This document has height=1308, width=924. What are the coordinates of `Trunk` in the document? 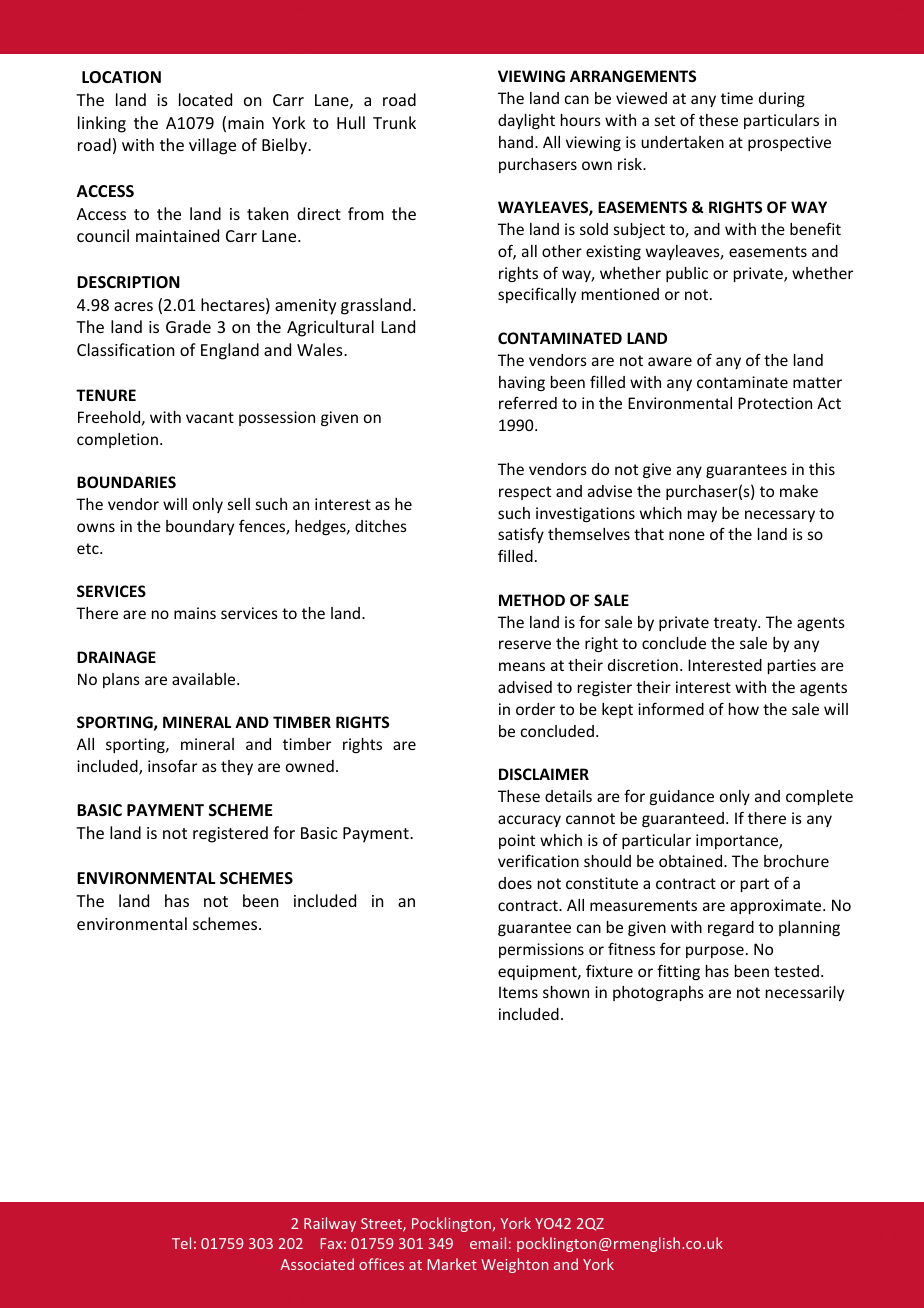 It's located at (394, 122).
